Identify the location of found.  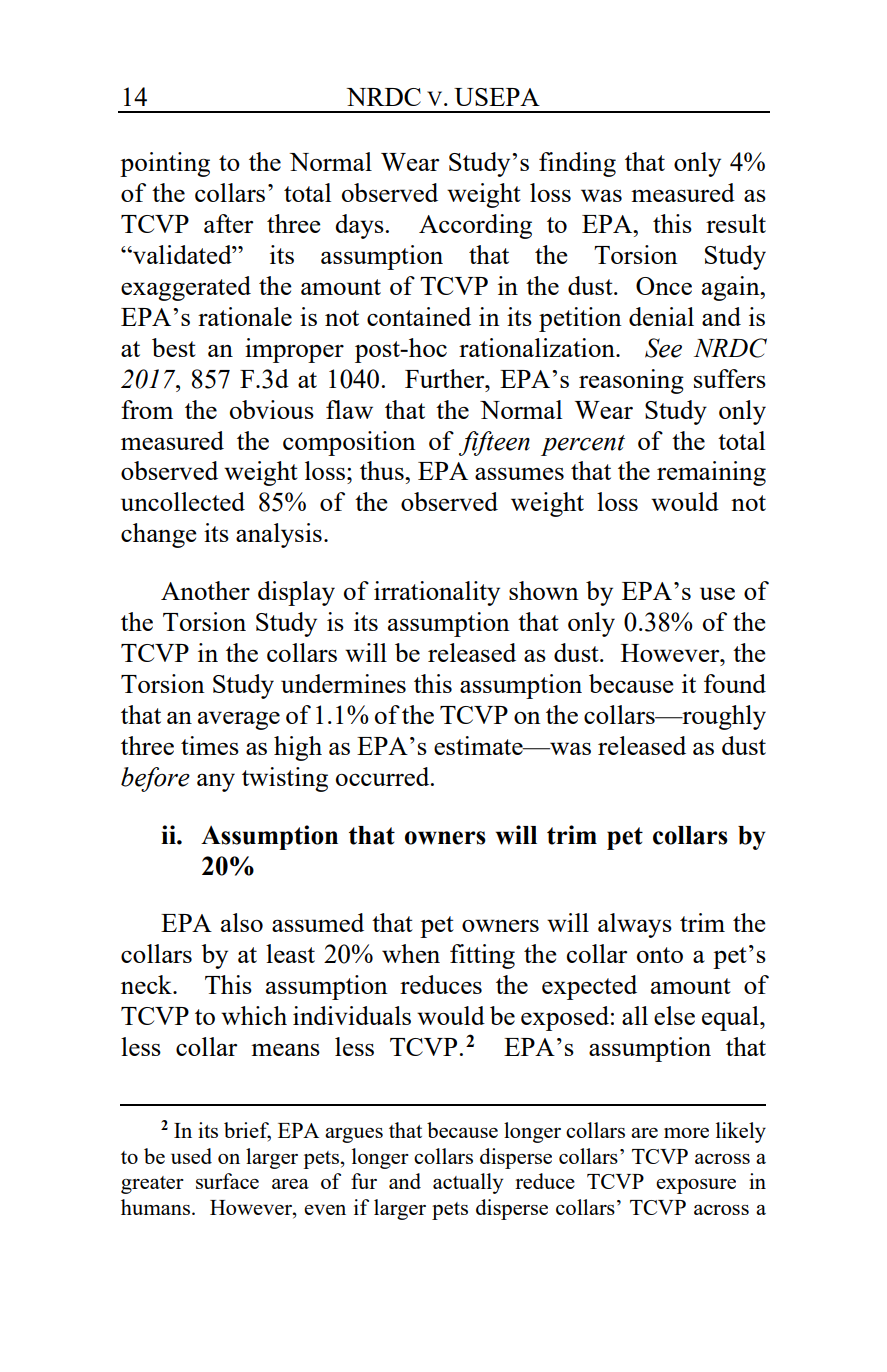
(735, 683).
